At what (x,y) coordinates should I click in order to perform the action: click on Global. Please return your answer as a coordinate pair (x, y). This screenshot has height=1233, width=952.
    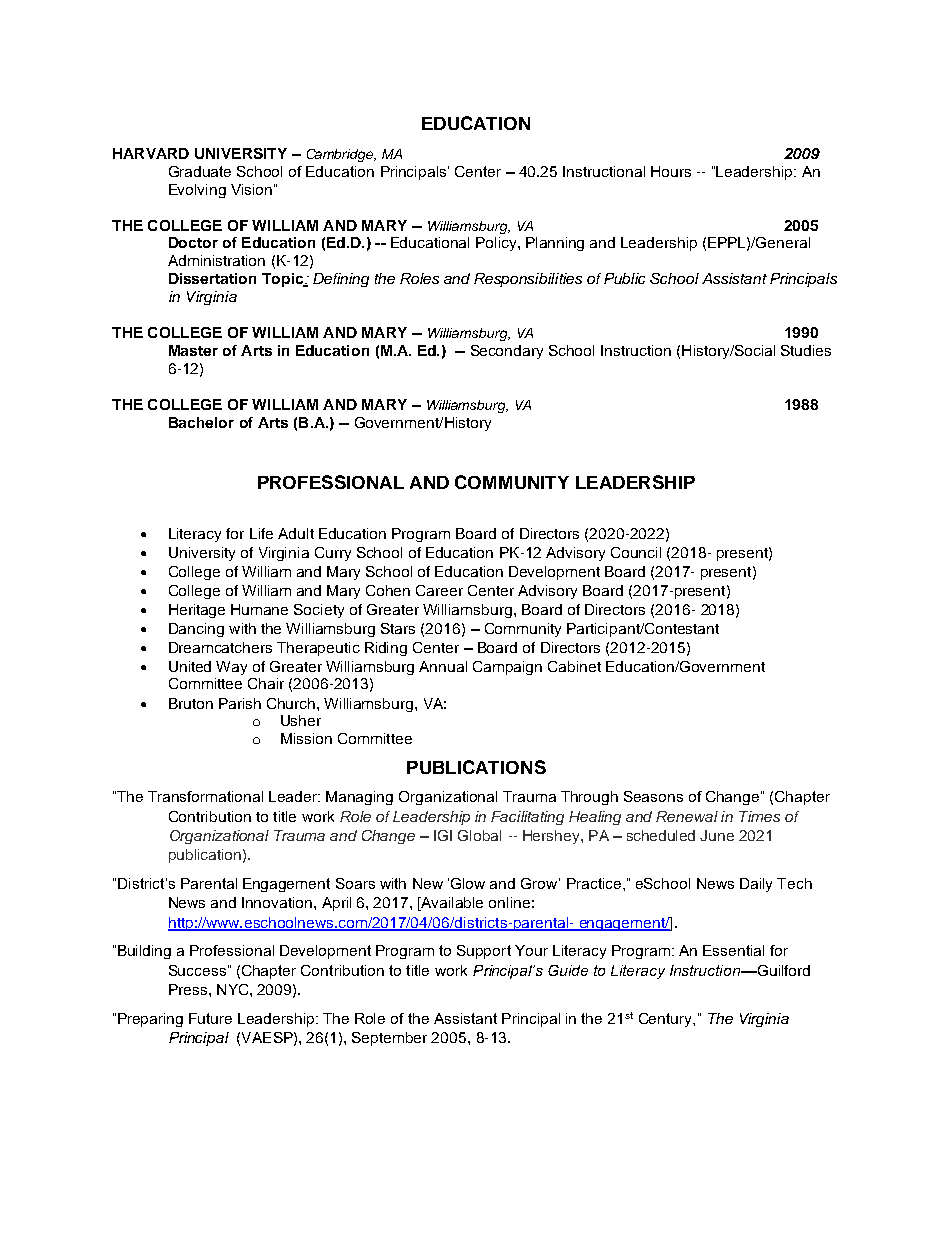
    Looking at the image, I should click on (479, 835).
